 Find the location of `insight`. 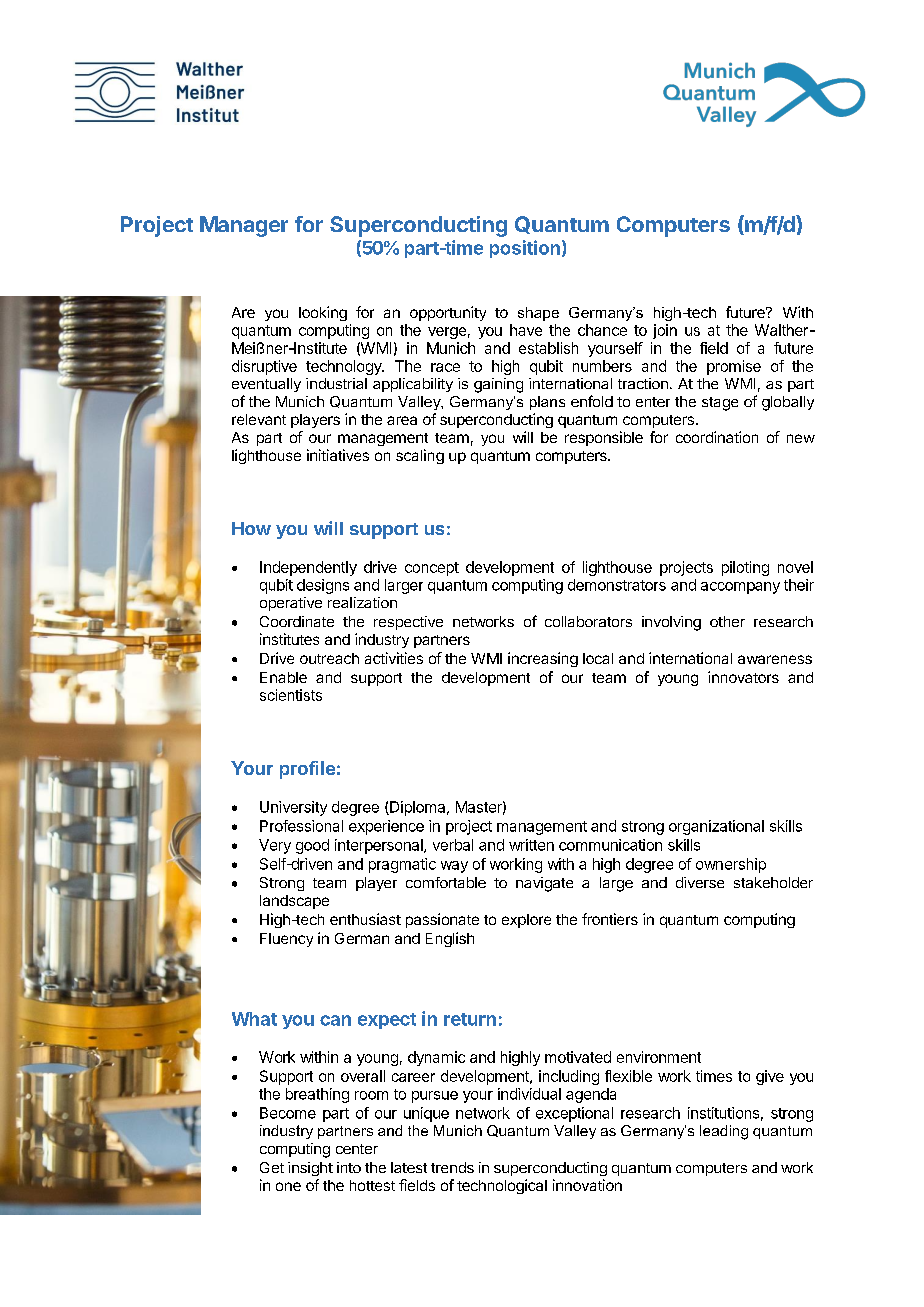

insight is located at coordinates (310, 1169).
